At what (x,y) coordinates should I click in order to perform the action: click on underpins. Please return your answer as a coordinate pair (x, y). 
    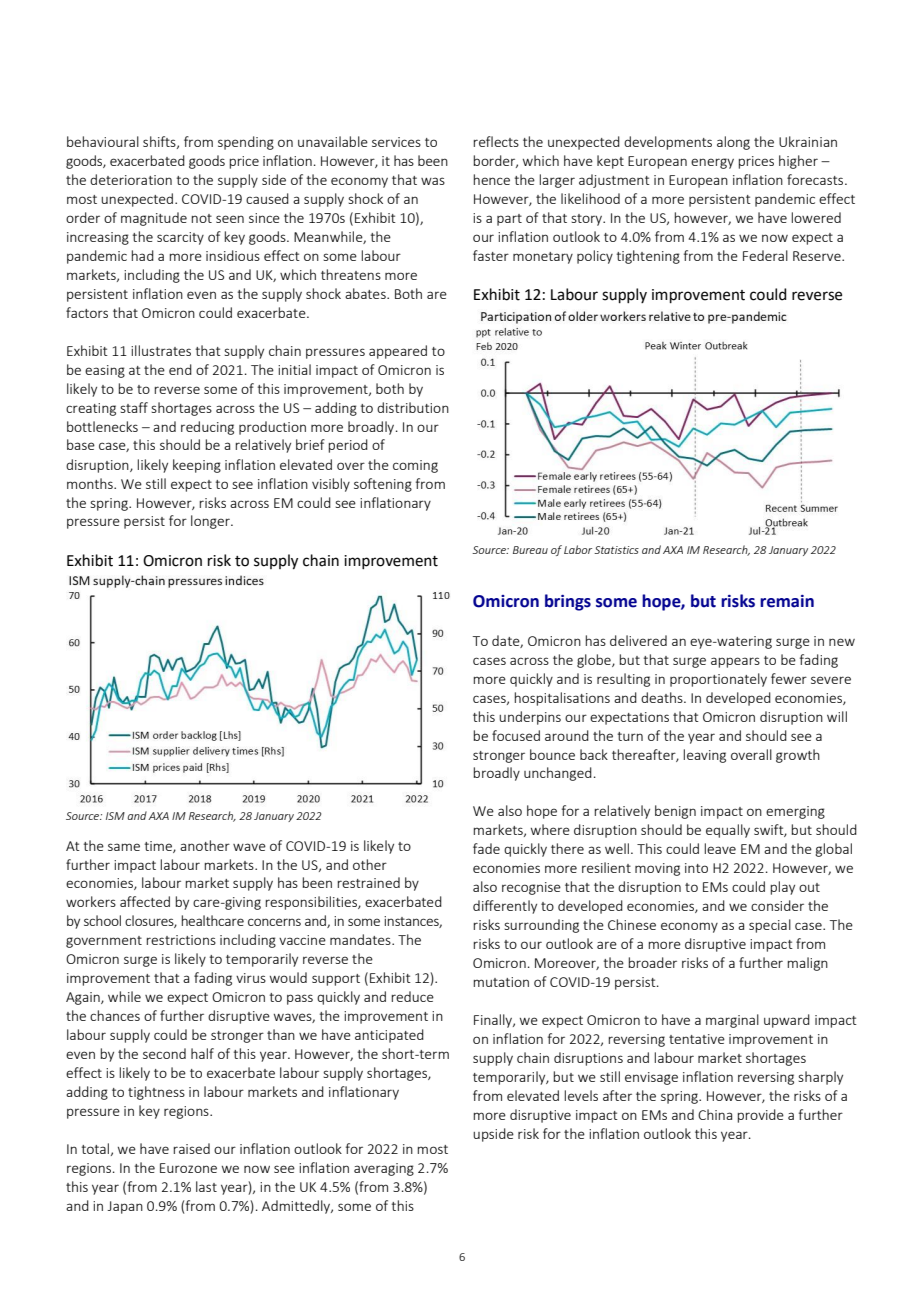
    Looking at the image, I should click on (530, 718).
